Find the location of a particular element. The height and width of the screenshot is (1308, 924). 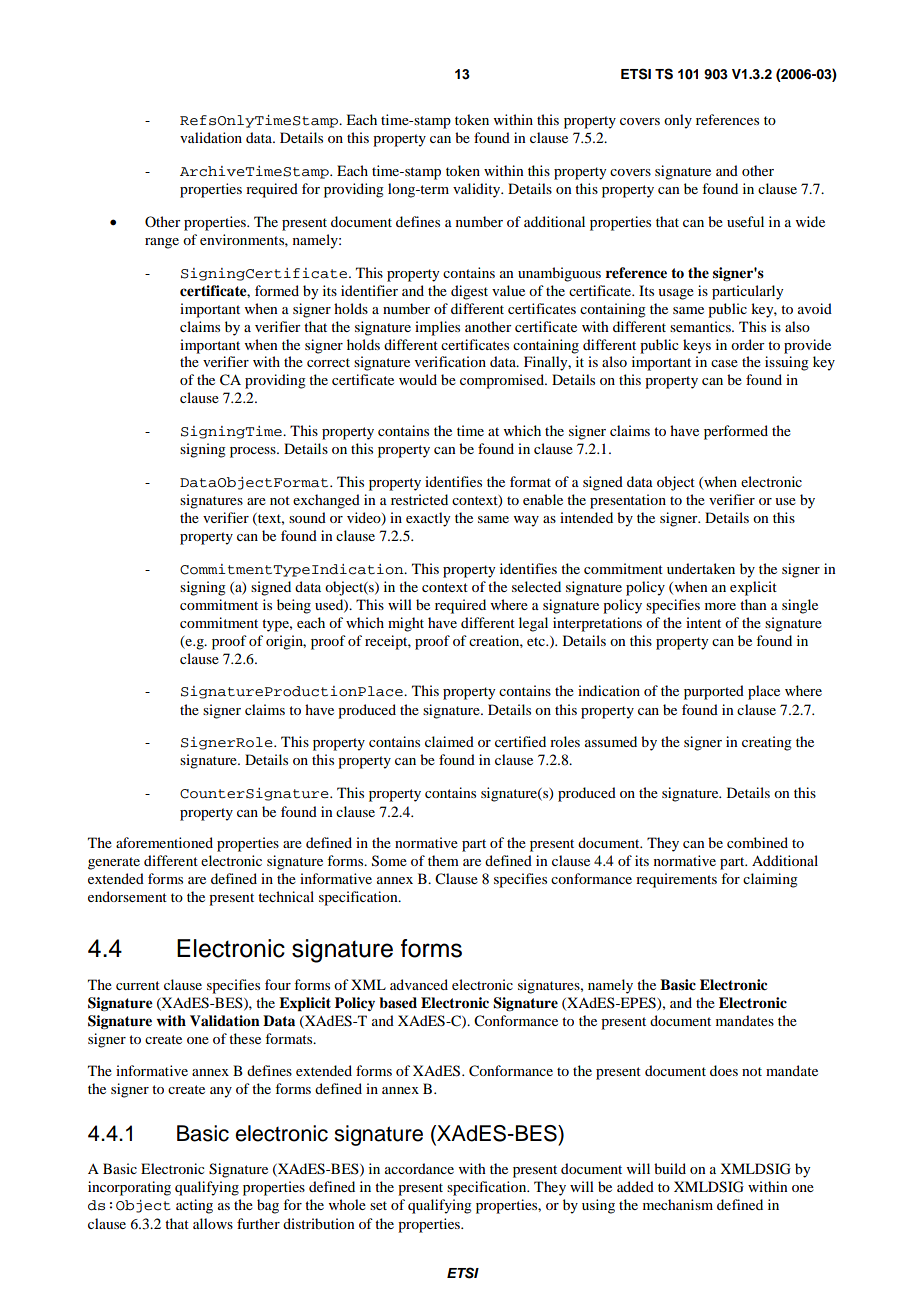

useful is located at coordinates (745, 221).
